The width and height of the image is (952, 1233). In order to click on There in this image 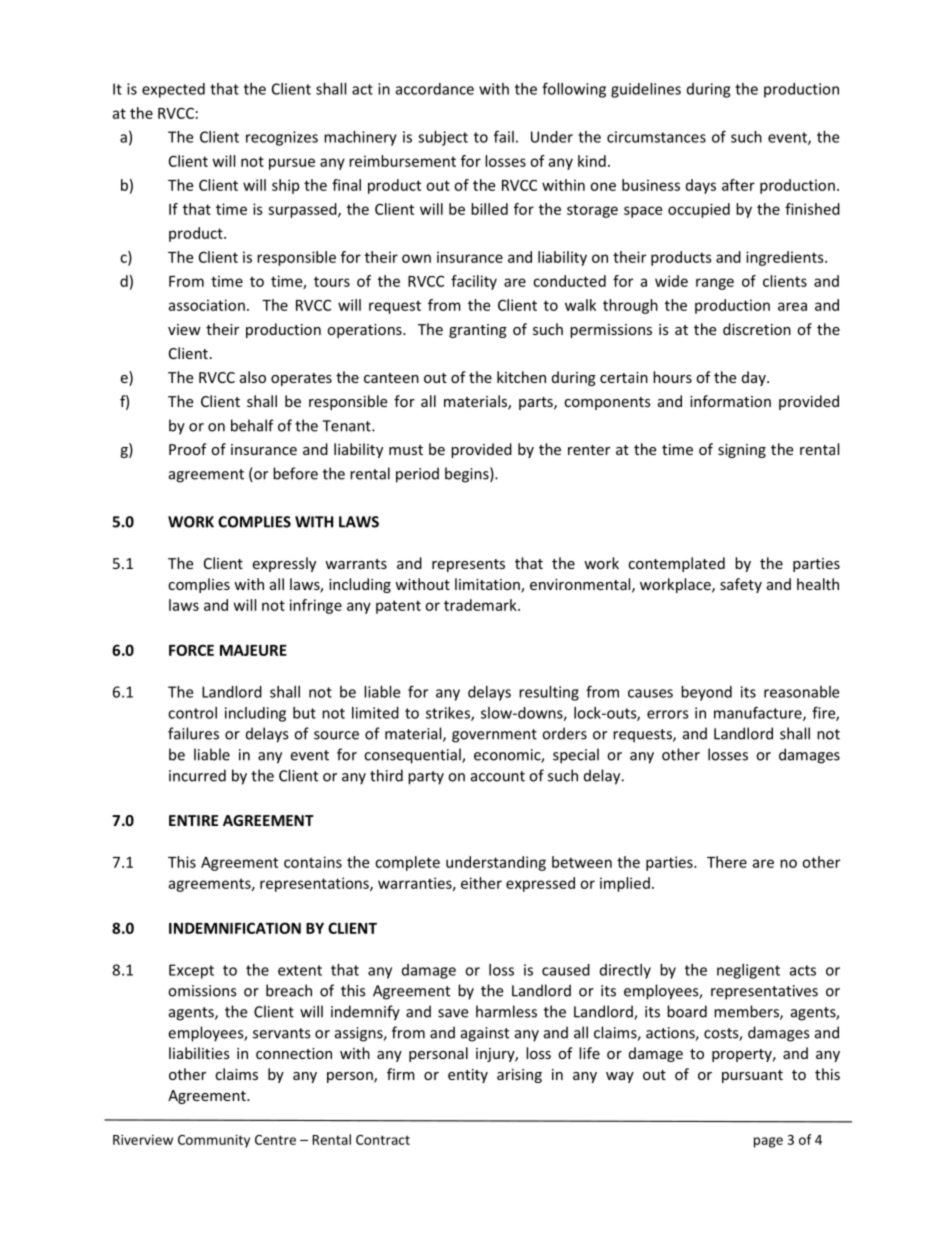, I will do `click(727, 862)`.
